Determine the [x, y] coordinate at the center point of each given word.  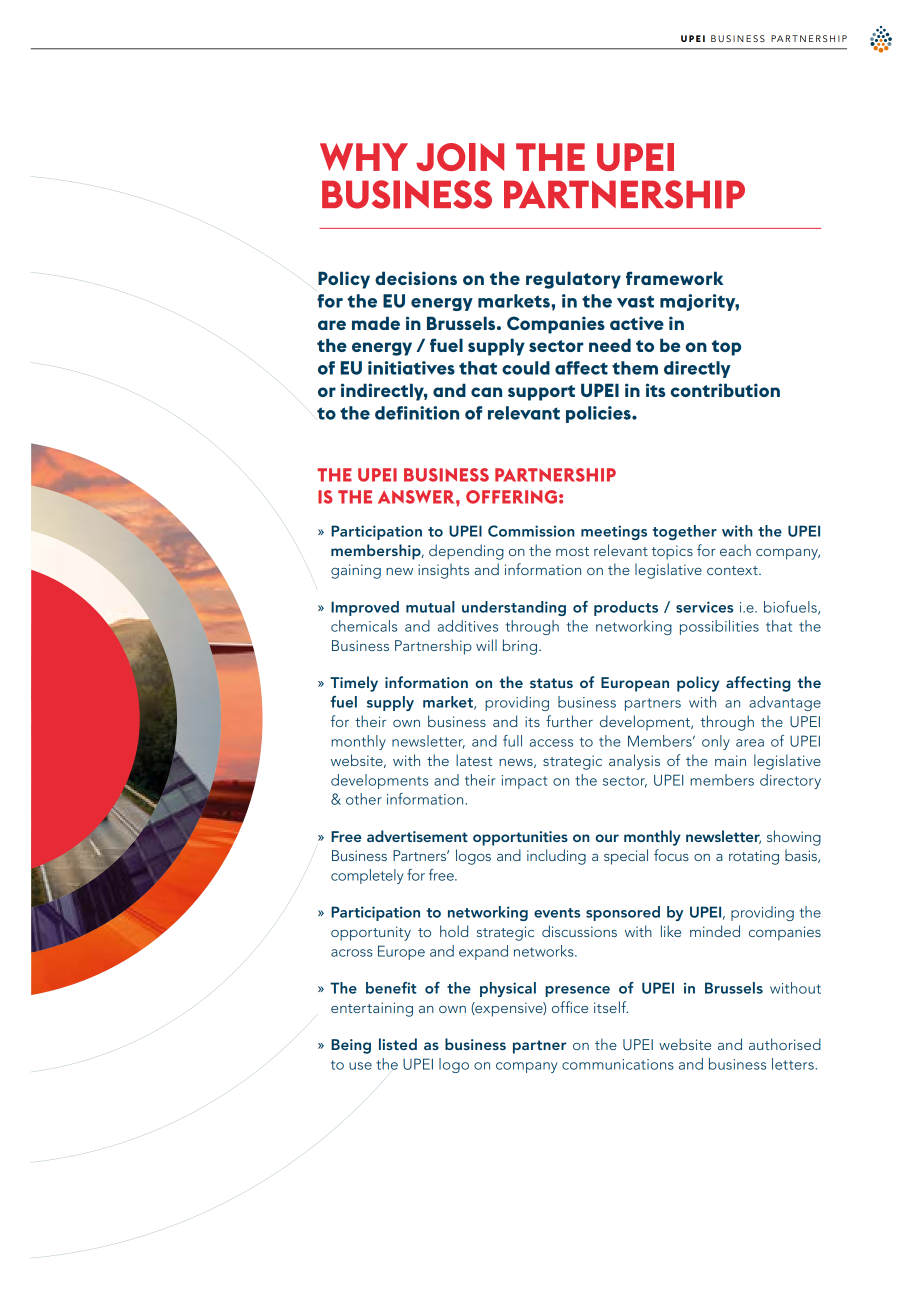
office [570, 1007]
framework [674, 278]
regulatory [573, 280]
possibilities [719, 627]
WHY [364, 157]
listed [398, 1044]
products [626, 608]
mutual [430, 607]
